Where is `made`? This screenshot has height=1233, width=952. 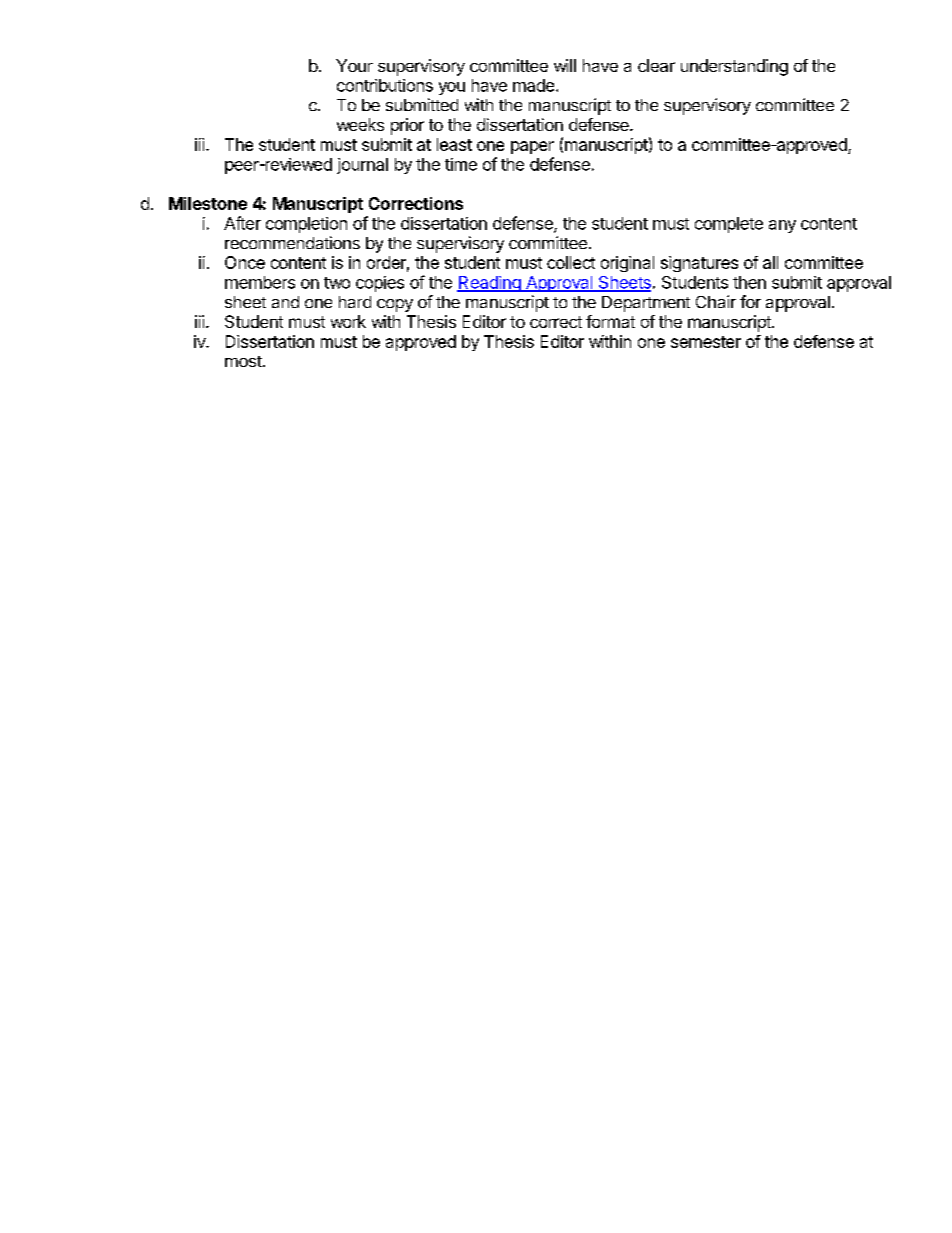
made is located at coordinates (535, 85).
